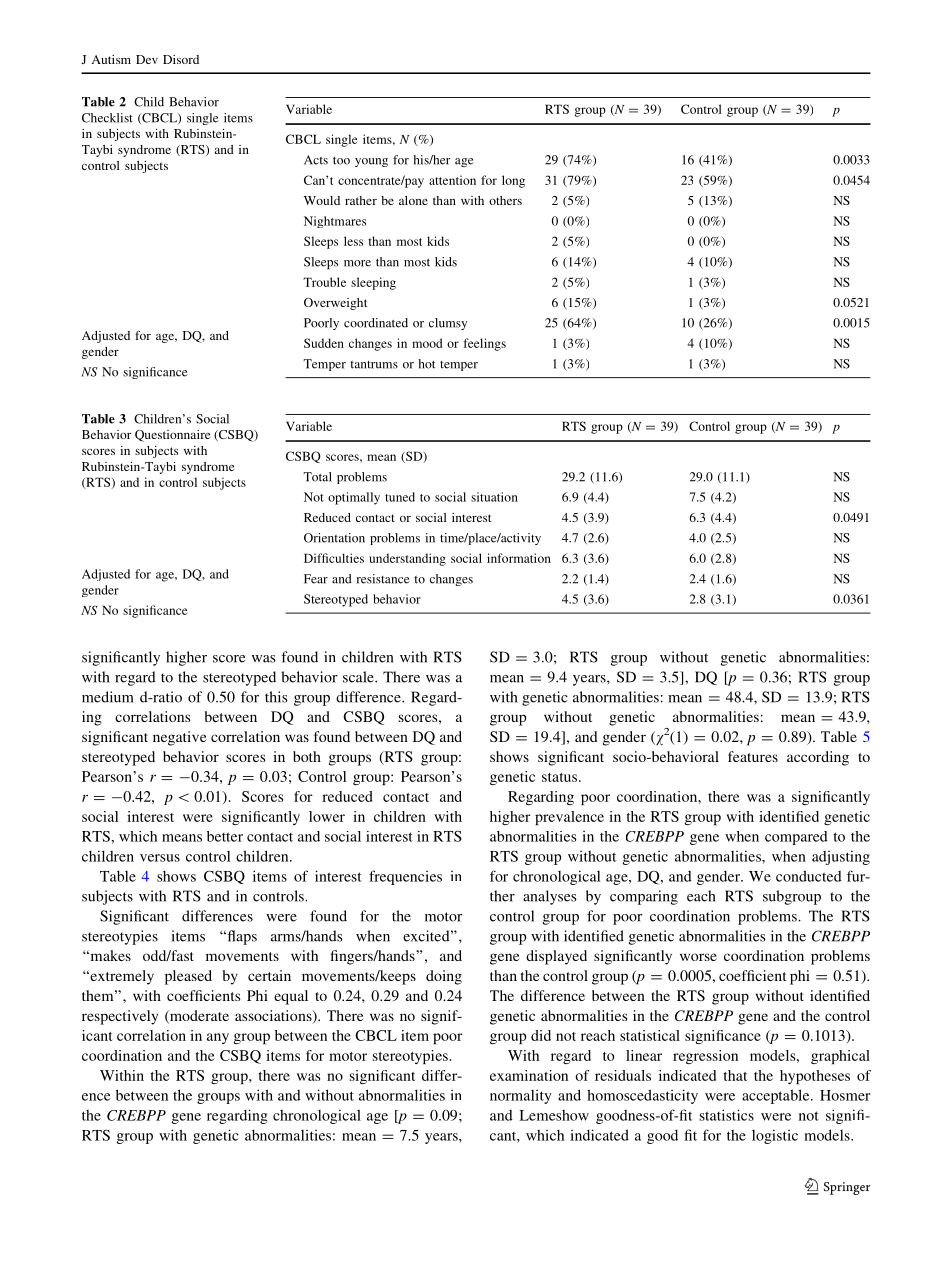 The image size is (952, 1265). What do you see at coordinates (753, 756) in the document?
I see `features` at bounding box center [753, 756].
